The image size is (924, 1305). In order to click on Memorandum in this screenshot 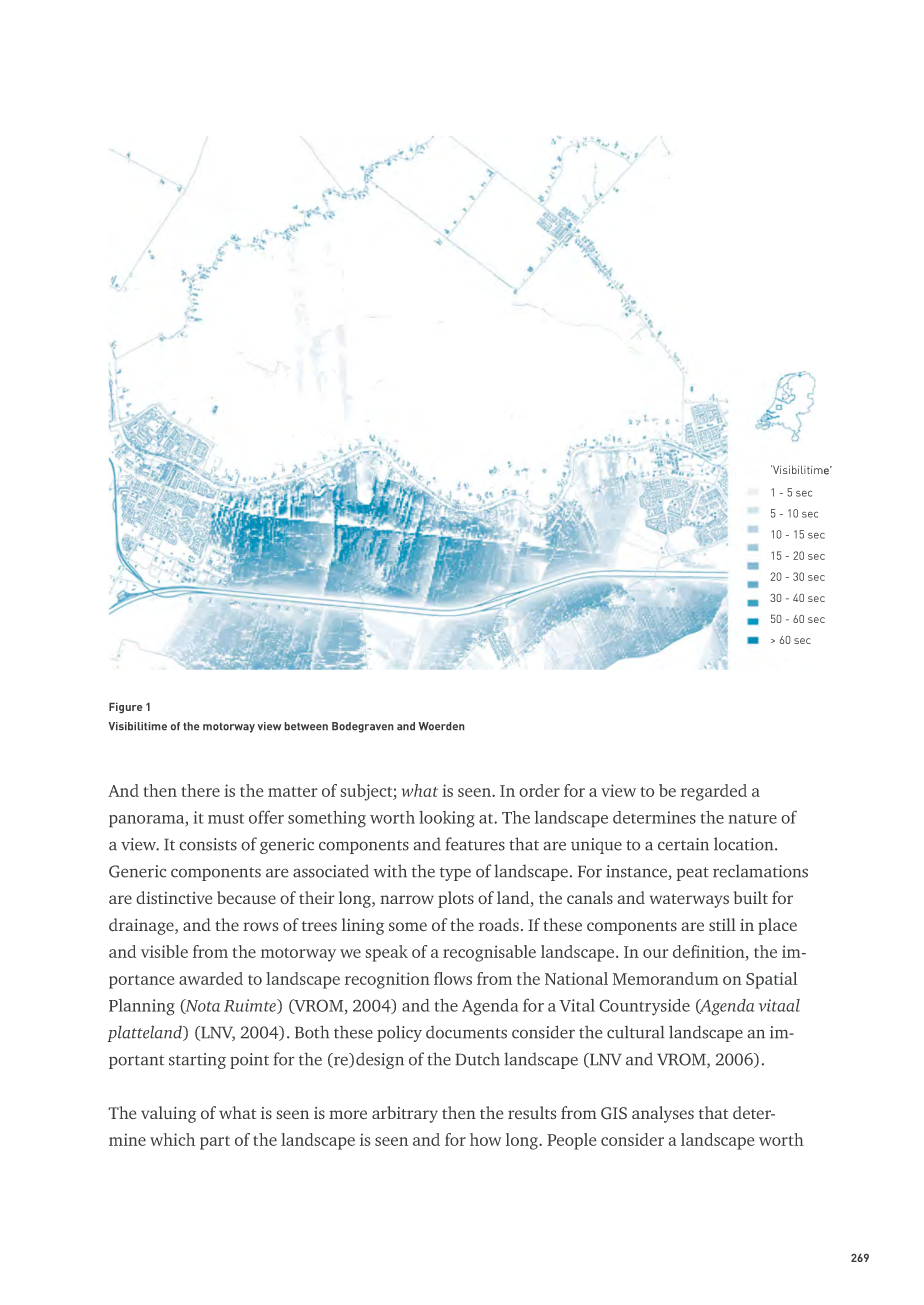, I will do `click(666, 978)`.
